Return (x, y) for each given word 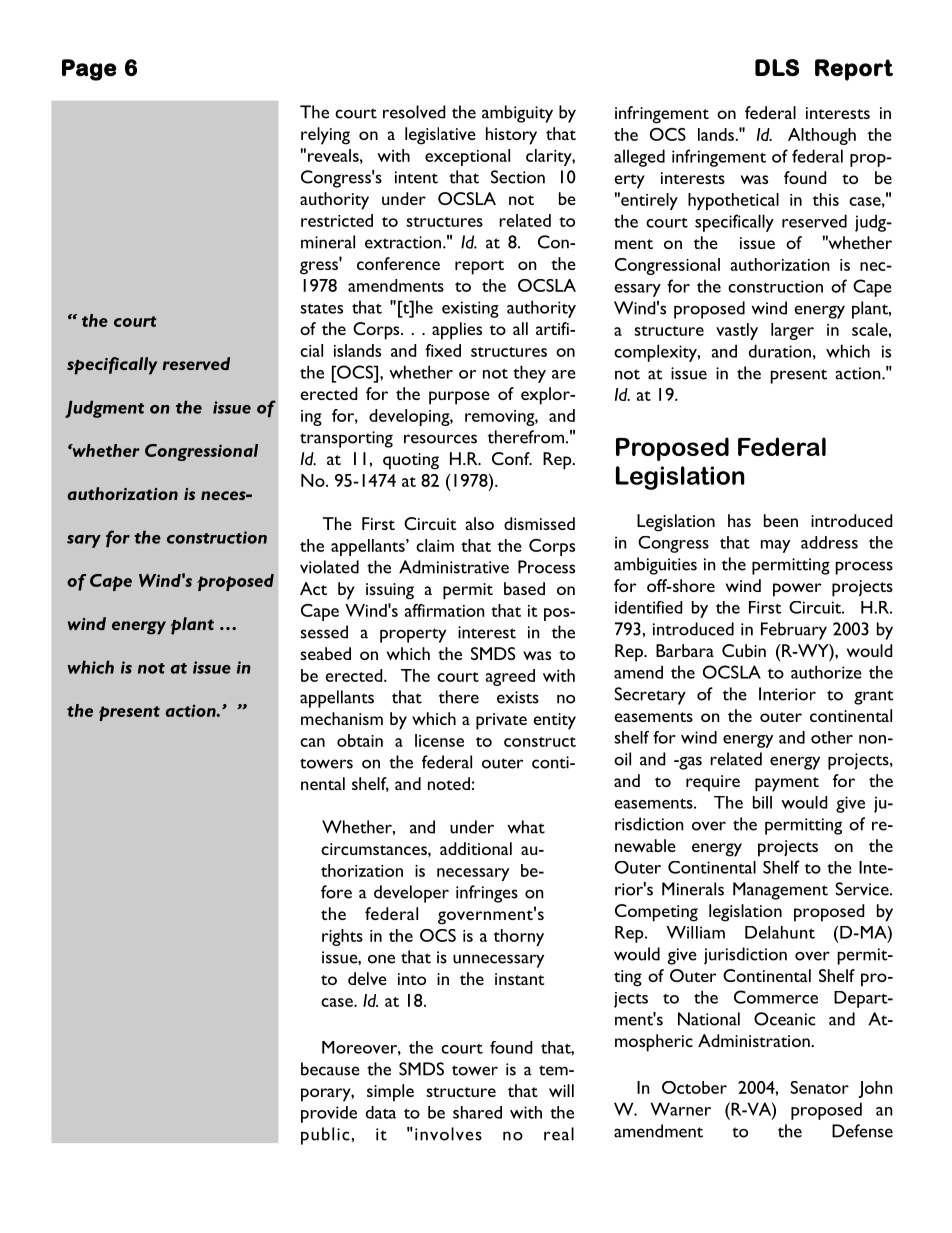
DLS (777, 68)
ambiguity (517, 114)
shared (477, 1112)
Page (89, 70)
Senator (820, 1087)
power (797, 590)
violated (329, 567)
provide (329, 1114)
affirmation (445, 610)
